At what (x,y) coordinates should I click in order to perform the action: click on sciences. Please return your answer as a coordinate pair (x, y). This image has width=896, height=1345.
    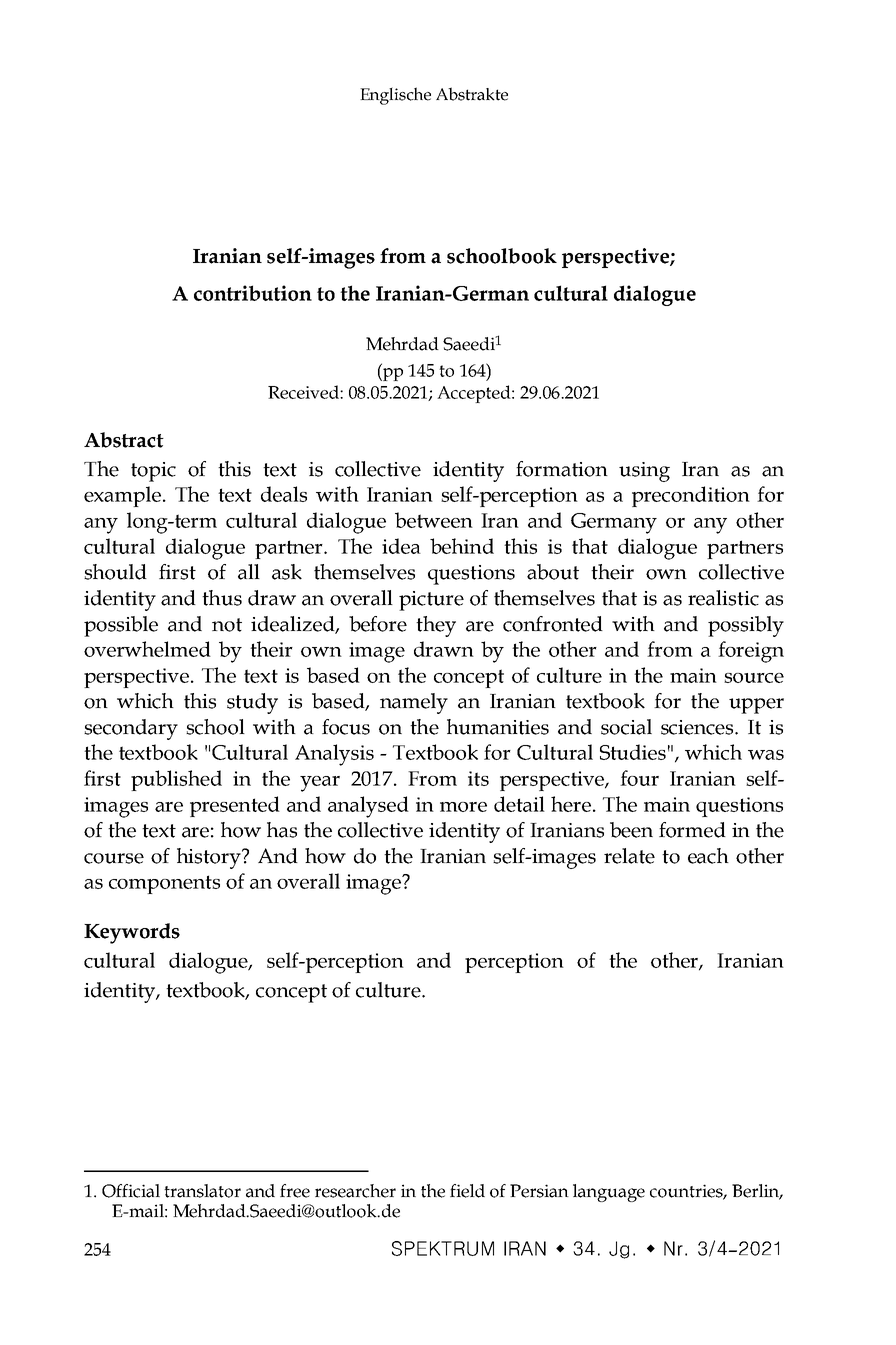
    Looking at the image, I should click on (698, 727).
